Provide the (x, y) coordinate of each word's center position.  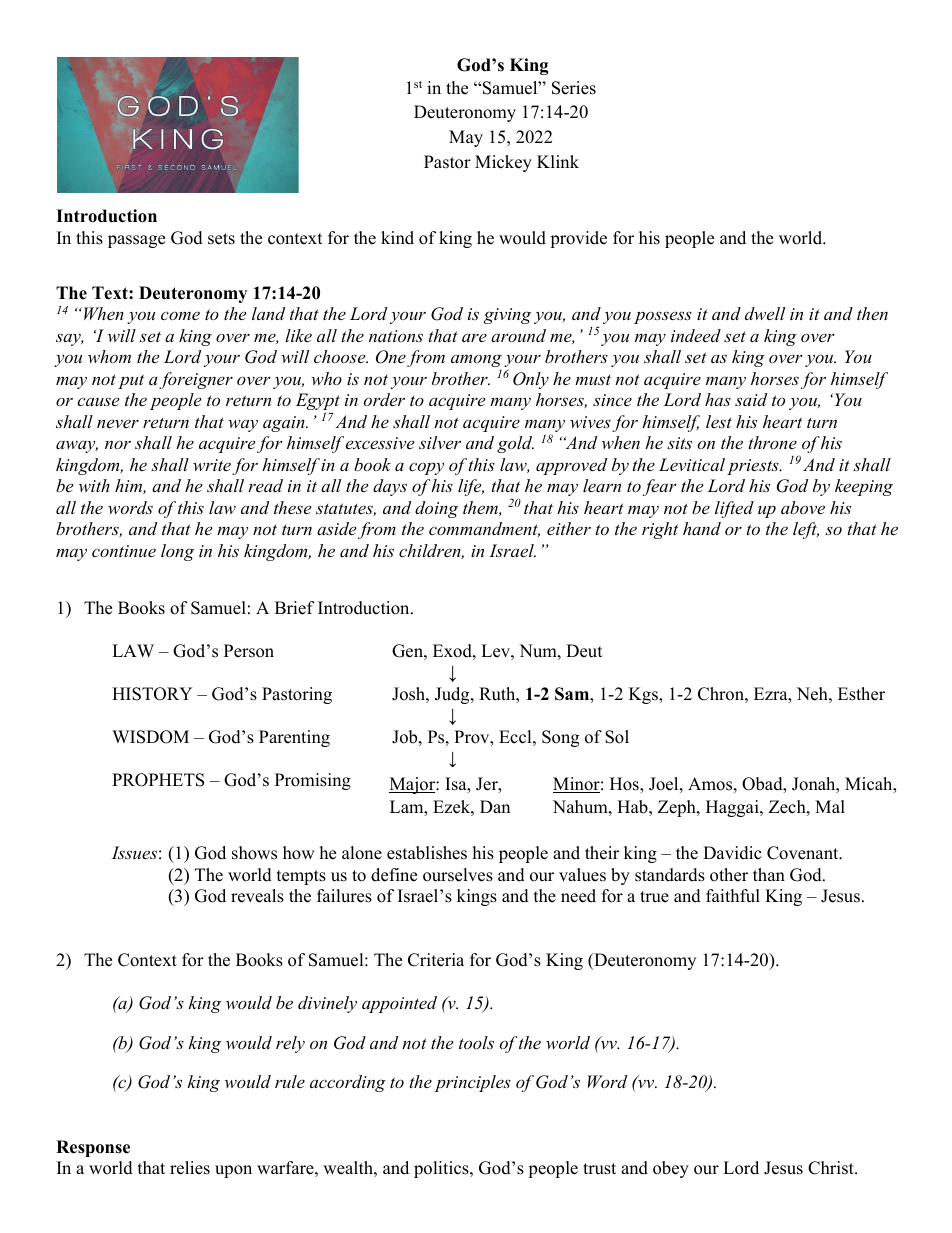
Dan (495, 806)
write (212, 465)
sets (221, 239)
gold (515, 444)
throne (773, 442)
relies (190, 1168)
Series (574, 88)
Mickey (503, 163)
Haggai (733, 808)
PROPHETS (158, 780)
